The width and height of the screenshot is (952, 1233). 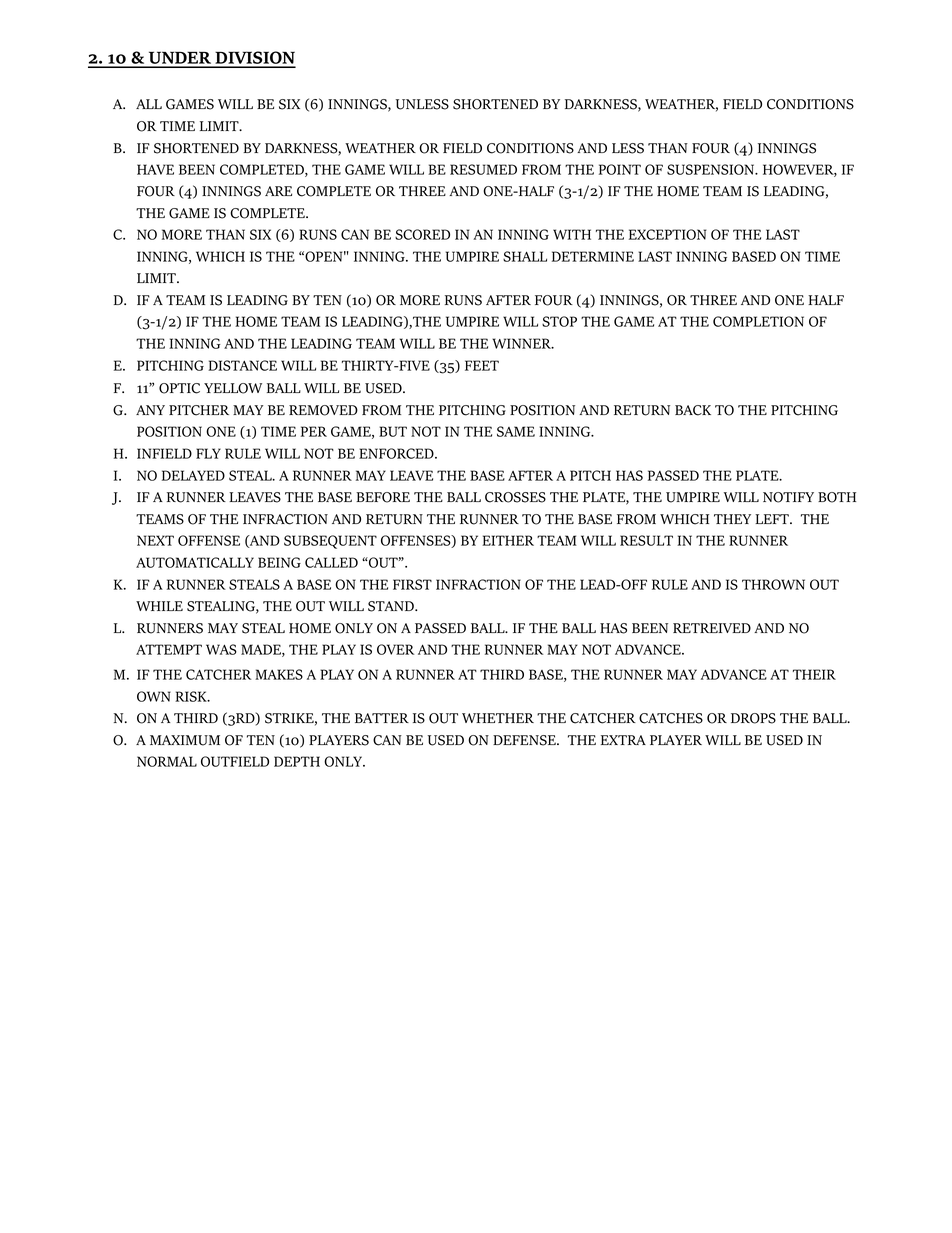 What do you see at coordinates (773, 584) in the screenshot?
I see `THROWN` at bounding box center [773, 584].
